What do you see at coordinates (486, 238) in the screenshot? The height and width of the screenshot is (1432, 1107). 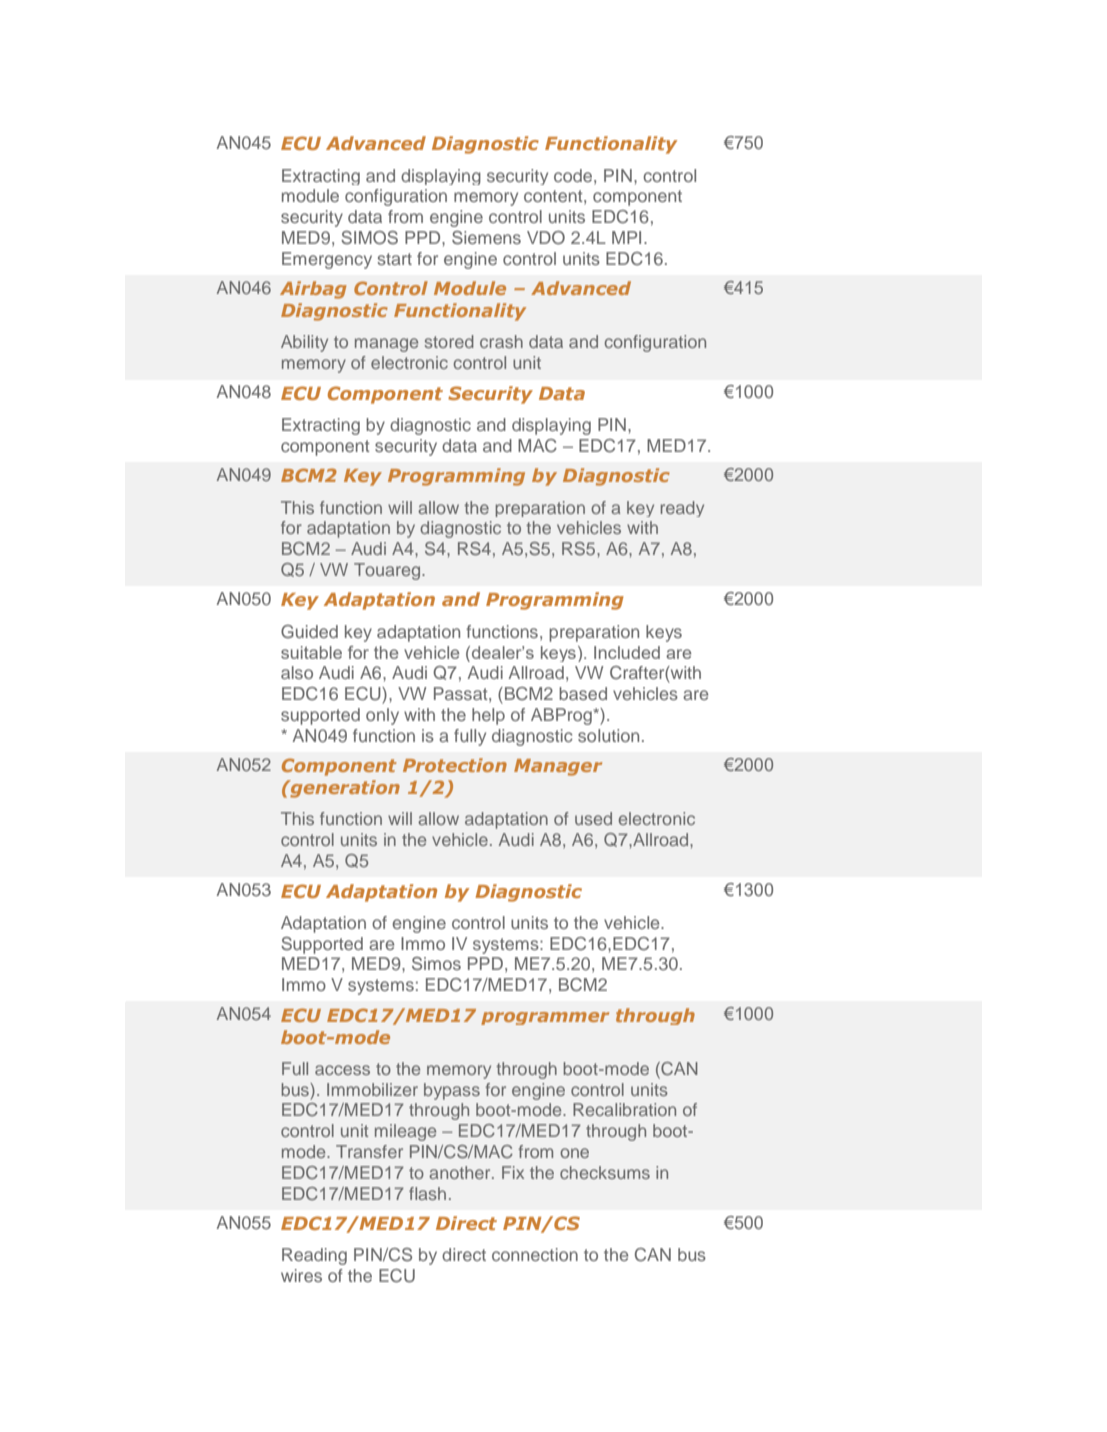 I see `Siemens` at bounding box center [486, 238].
